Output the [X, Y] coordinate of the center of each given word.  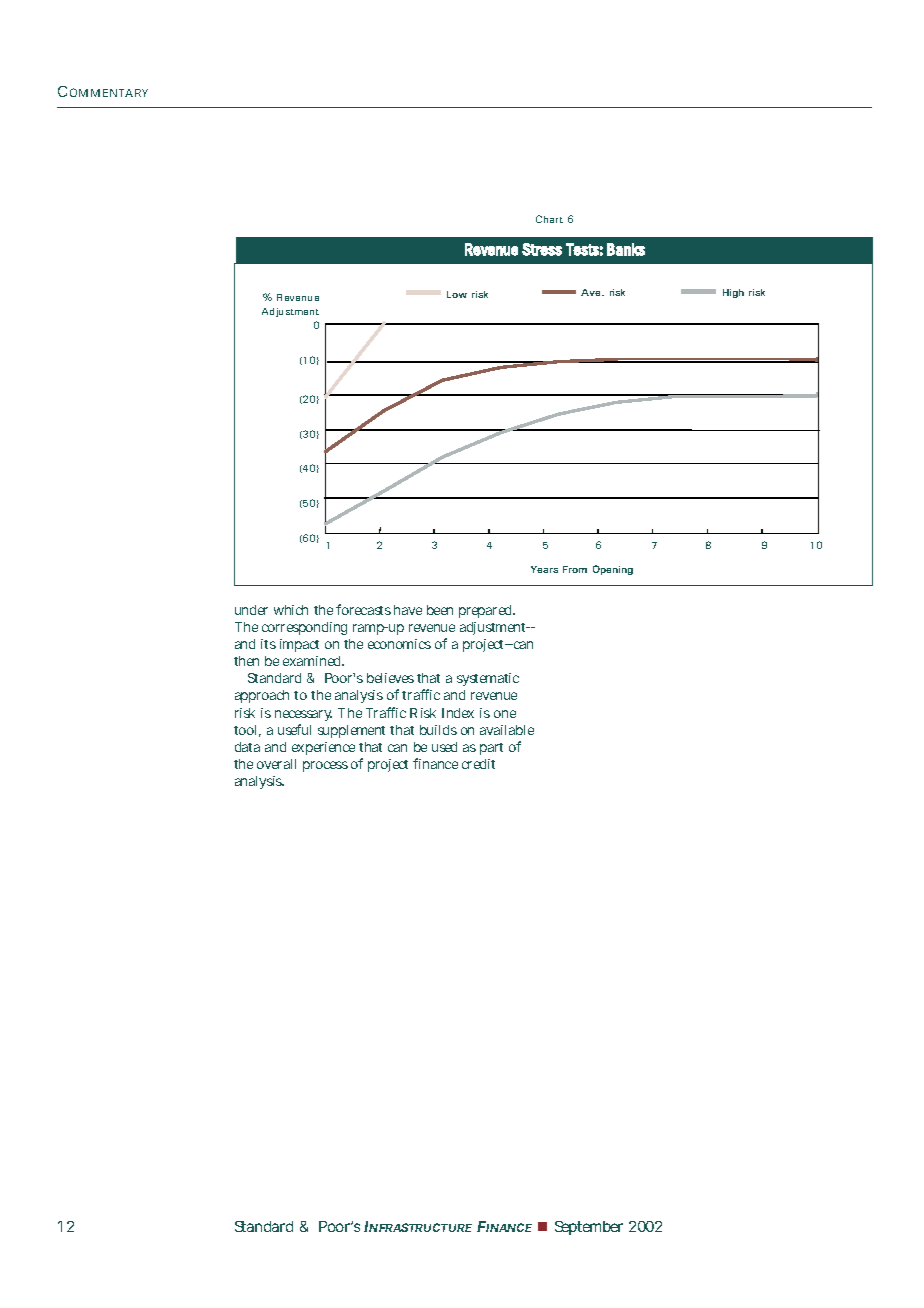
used [444, 747]
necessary [303, 715]
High [733, 293]
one [505, 714]
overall [276, 764]
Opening [613, 570]
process [325, 766]
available [507, 730]
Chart [549, 219]
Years [544, 569]
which [291, 610]
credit [478, 764]
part [491, 749]
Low [457, 294]
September [589, 1228]
